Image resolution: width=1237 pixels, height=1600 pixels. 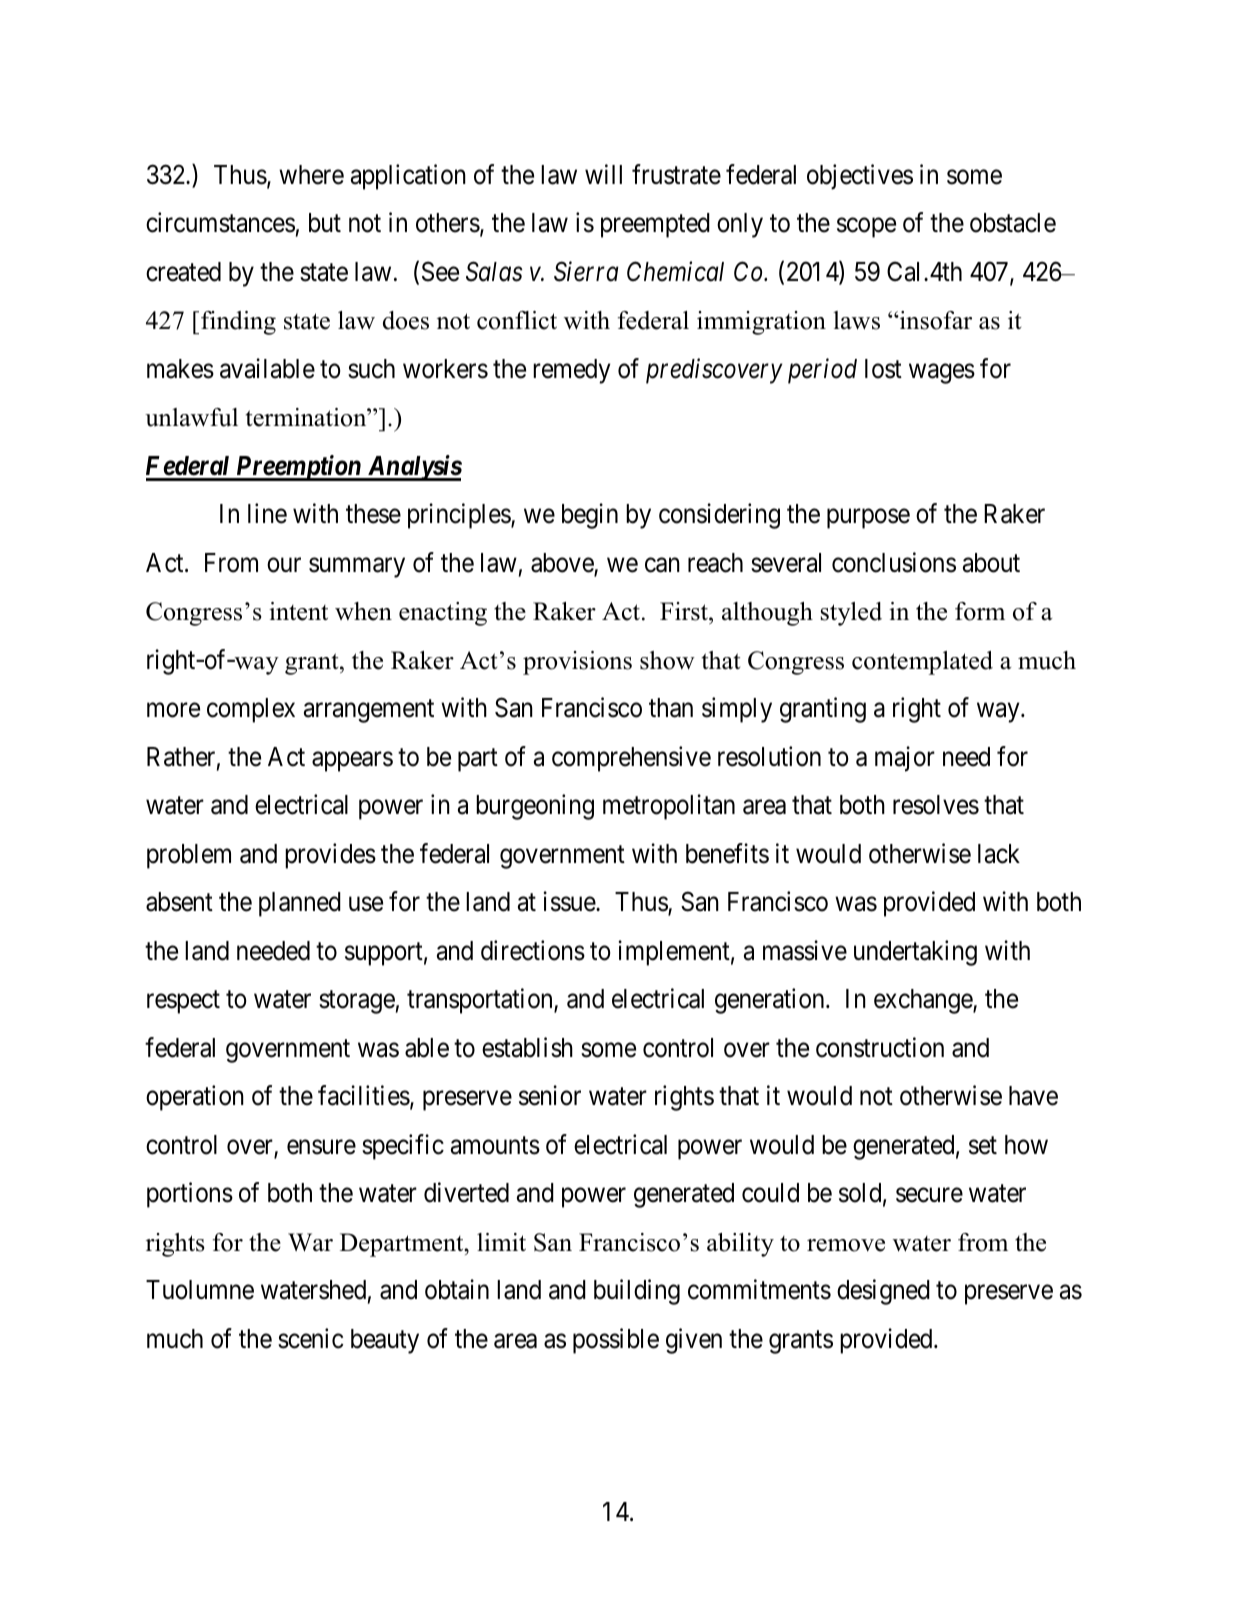 What do you see at coordinates (311, 1338) in the screenshot?
I see `scenic` at bounding box center [311, 1338].
